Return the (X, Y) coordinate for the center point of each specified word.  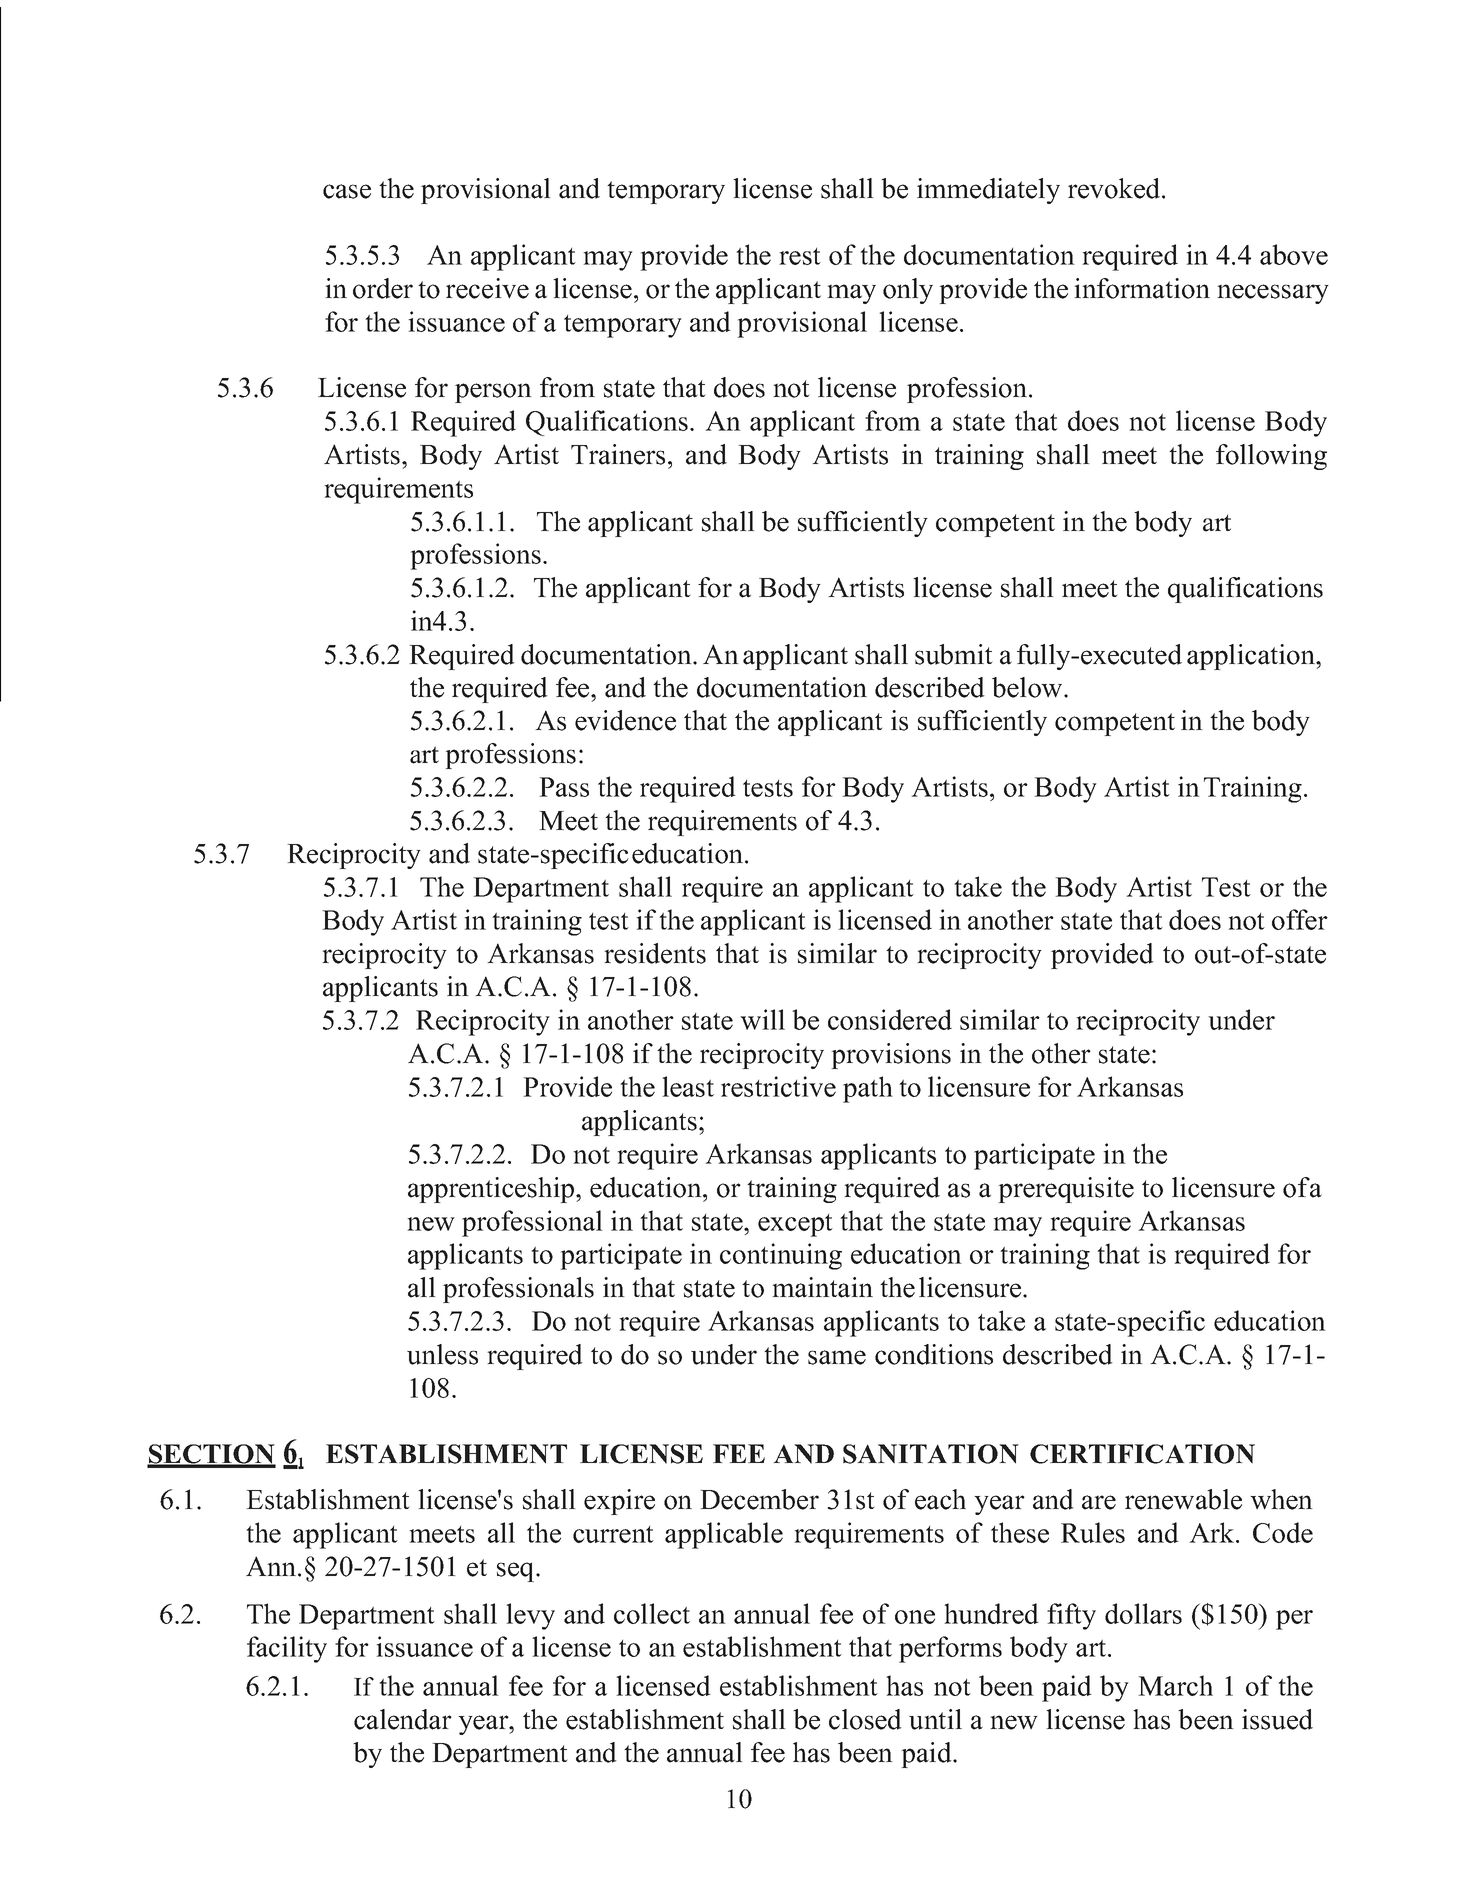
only (908, 291)
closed (865, 1719)
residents (655, 953)
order (383, 288)
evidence (625, 720)
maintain (822, 1287)
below (1028, 687)
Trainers (618, 454)
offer (1300, 919)
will (762, 1019)
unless (442, 1354)
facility (287, 1649)
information (1142, 288)
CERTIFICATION (1142, 1454)
